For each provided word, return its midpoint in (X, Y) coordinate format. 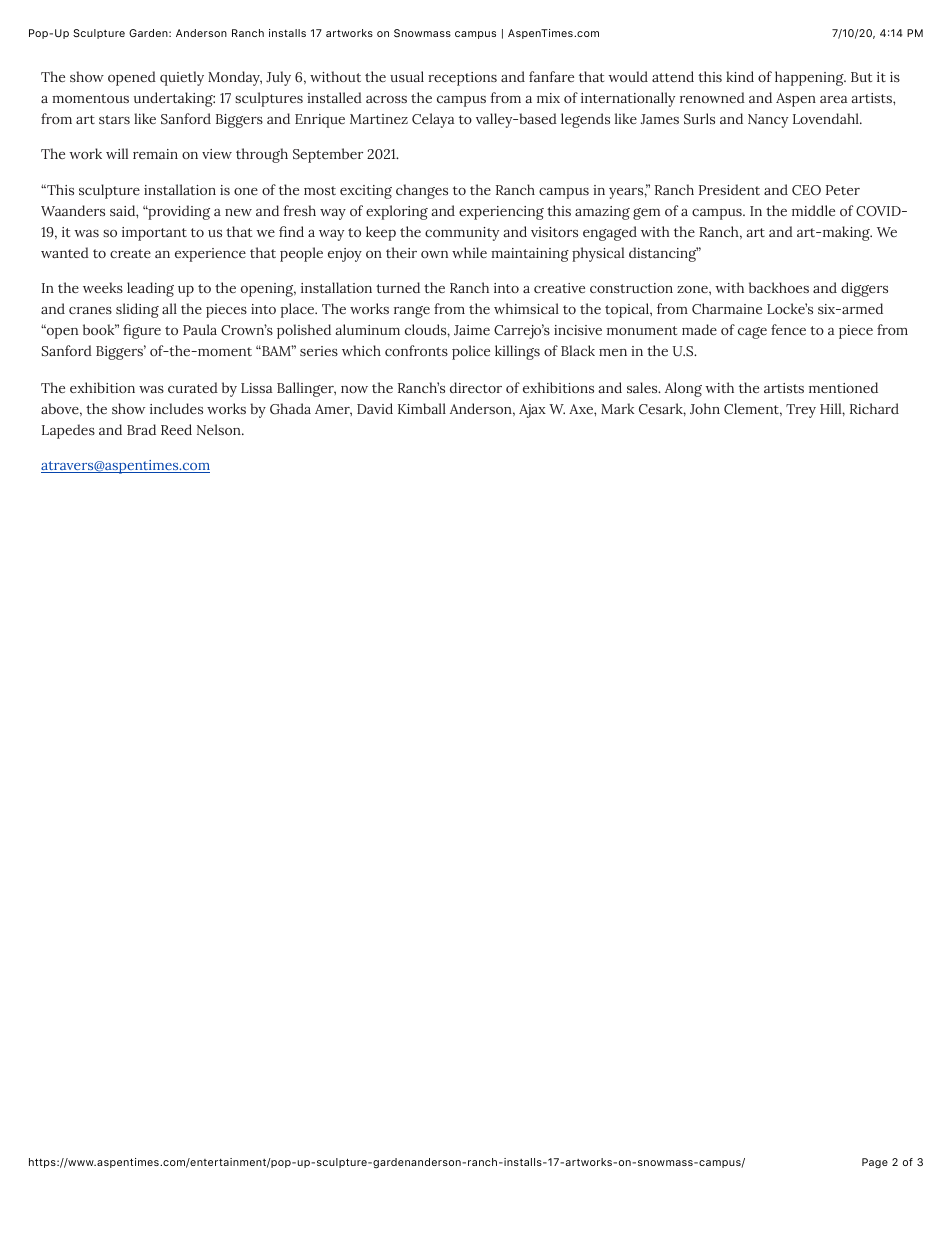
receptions (462, 79)
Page (875, 1163)
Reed (176, 429)
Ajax (532, 411)
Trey (801, 411)
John (705, 408)
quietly (182, 78)
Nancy (768, 121)
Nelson (220, 429)
